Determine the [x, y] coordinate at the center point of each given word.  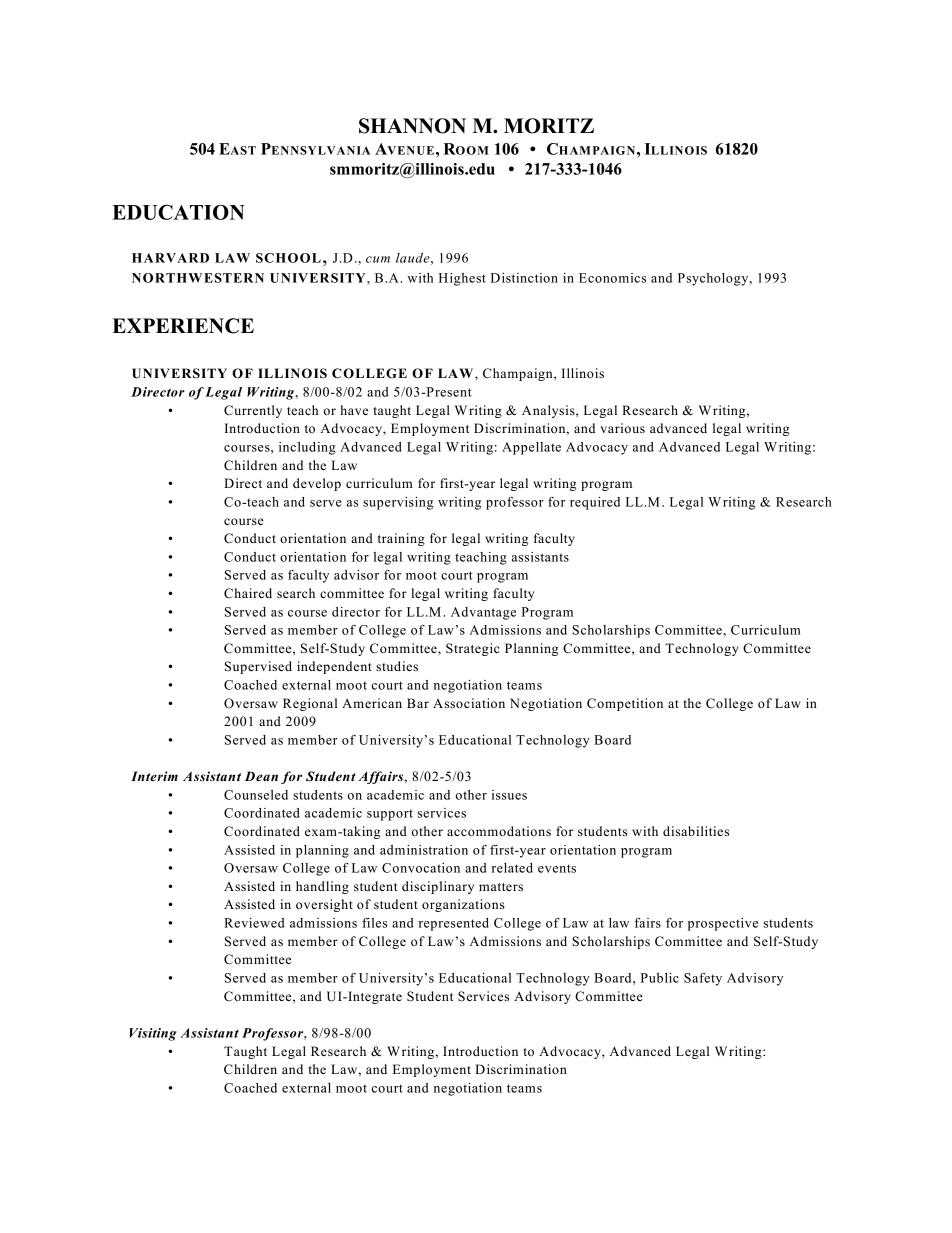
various [622, 428]
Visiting [153, 1034]
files [374, 923]
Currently [253, 411]
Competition [625, 704]
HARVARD [170, 258]
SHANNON [412, 126]
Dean [261, 776]
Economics [612, 278]
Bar [418, 703]
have [354, 410]
